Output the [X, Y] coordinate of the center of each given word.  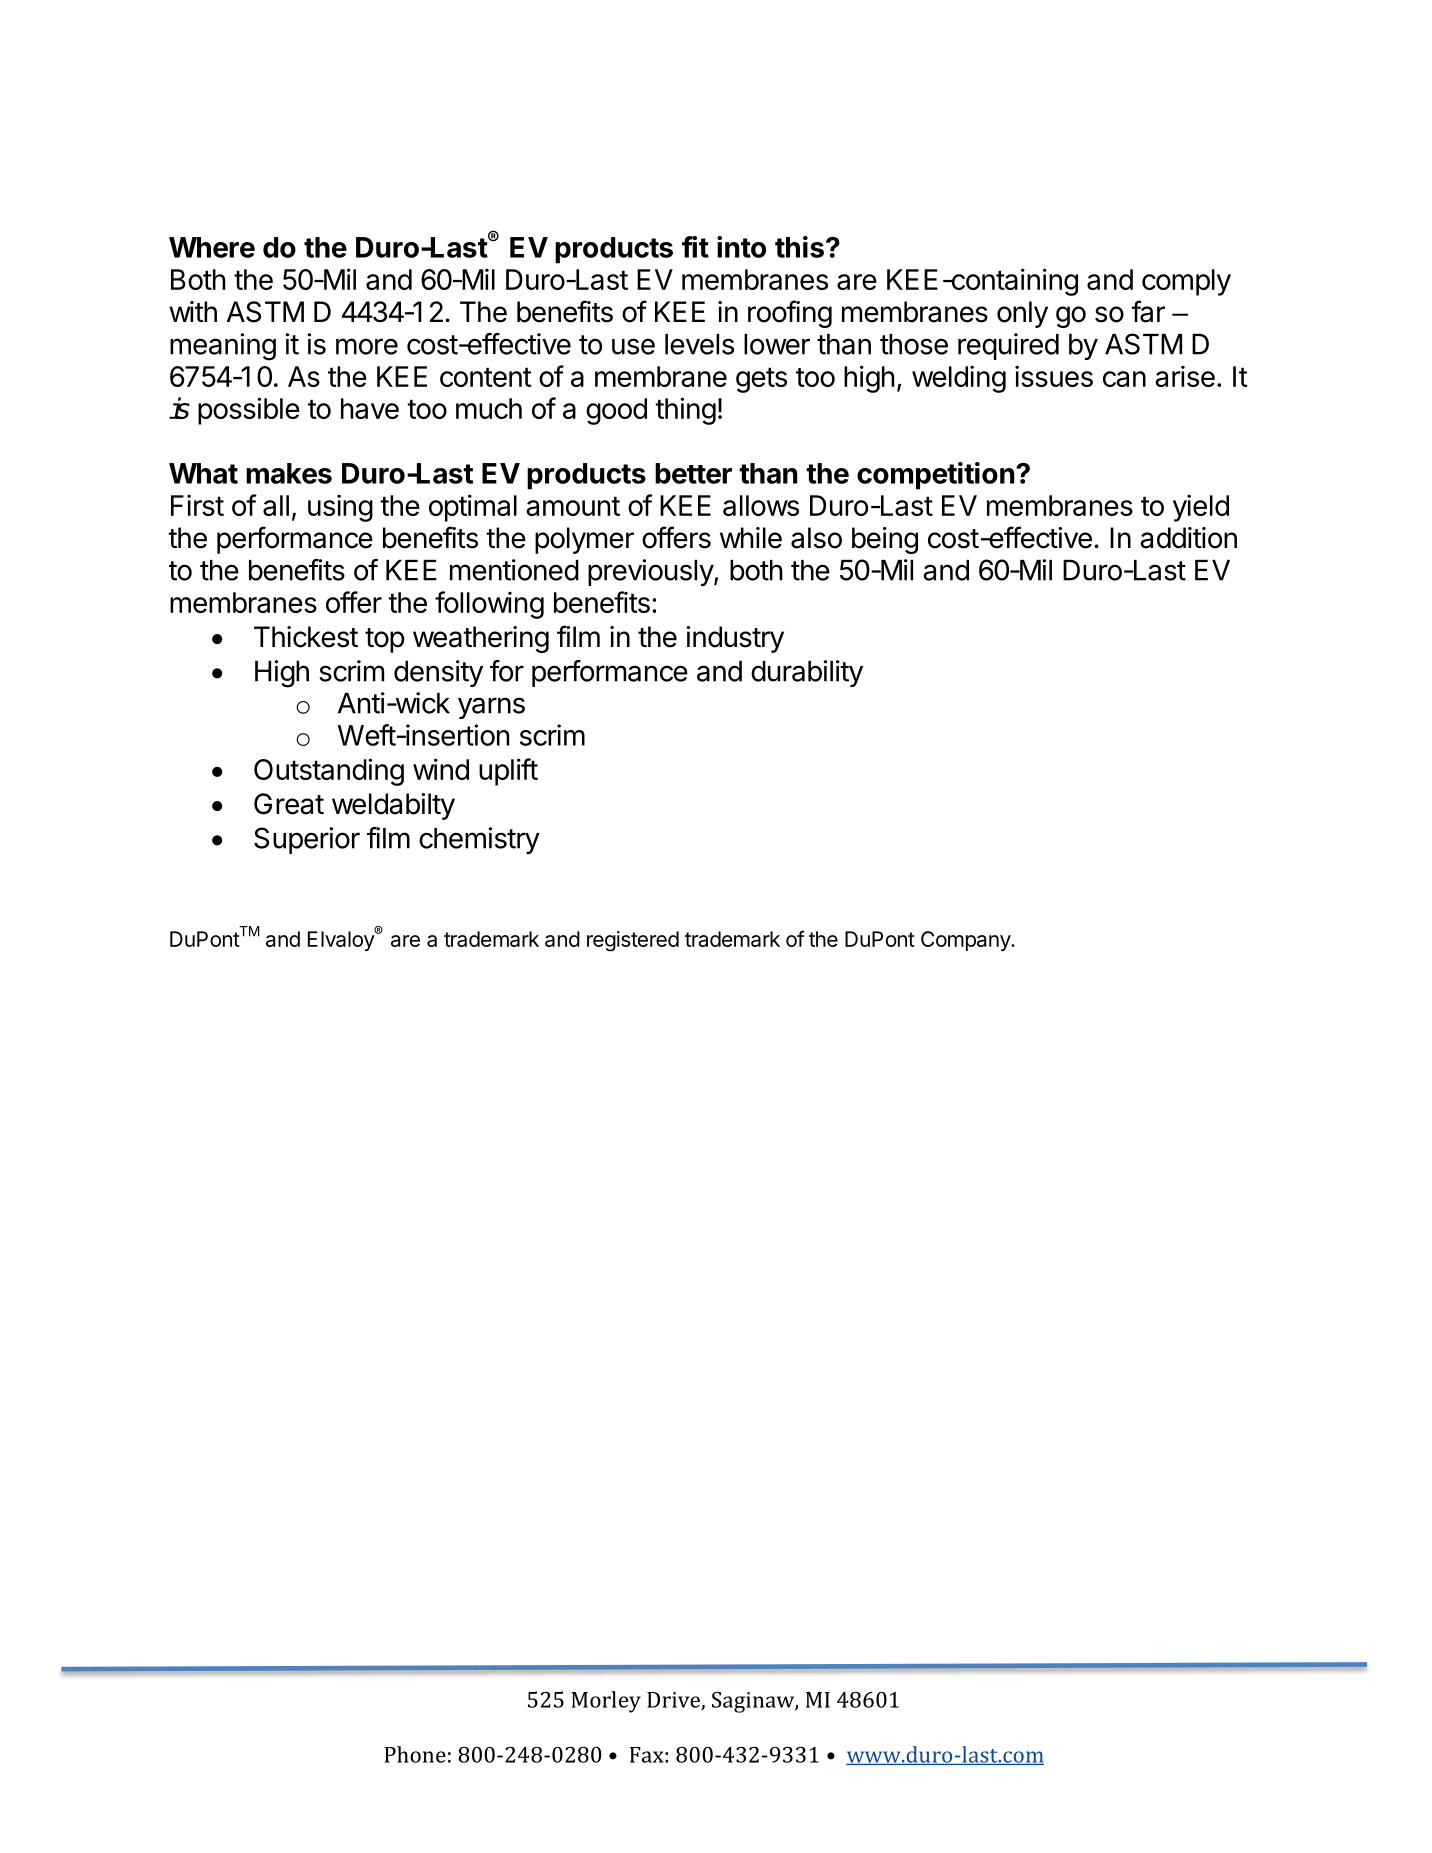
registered [633, 941]
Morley [606, 1702]
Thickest [306, 637]
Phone [415, 1754]
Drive [674, 1701]
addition [1188, 538]
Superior [307, 840]
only [1022, 314]
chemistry [479, 840]
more [367, 346]
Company [966, 941]
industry [735, 639]
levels [699, 344]
